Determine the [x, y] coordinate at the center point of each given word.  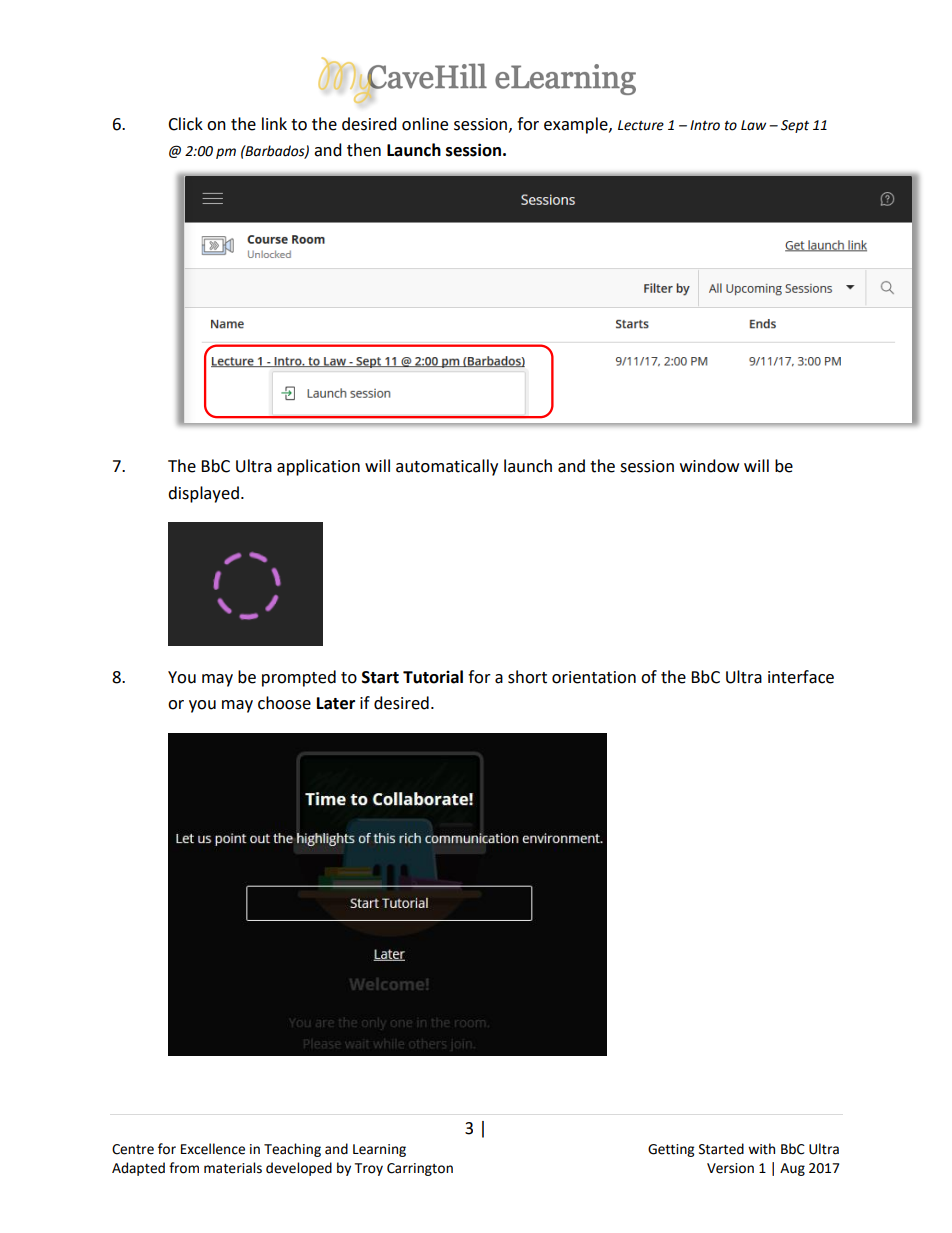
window [709, 466]
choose [284, 703]
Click [185, 124]
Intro [705, 125]
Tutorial [433, 677]
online [425, 124]
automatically [447, 467]
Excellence [213, 1149]
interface [801, 677]
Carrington [420, 1169]
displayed [203, 494]
